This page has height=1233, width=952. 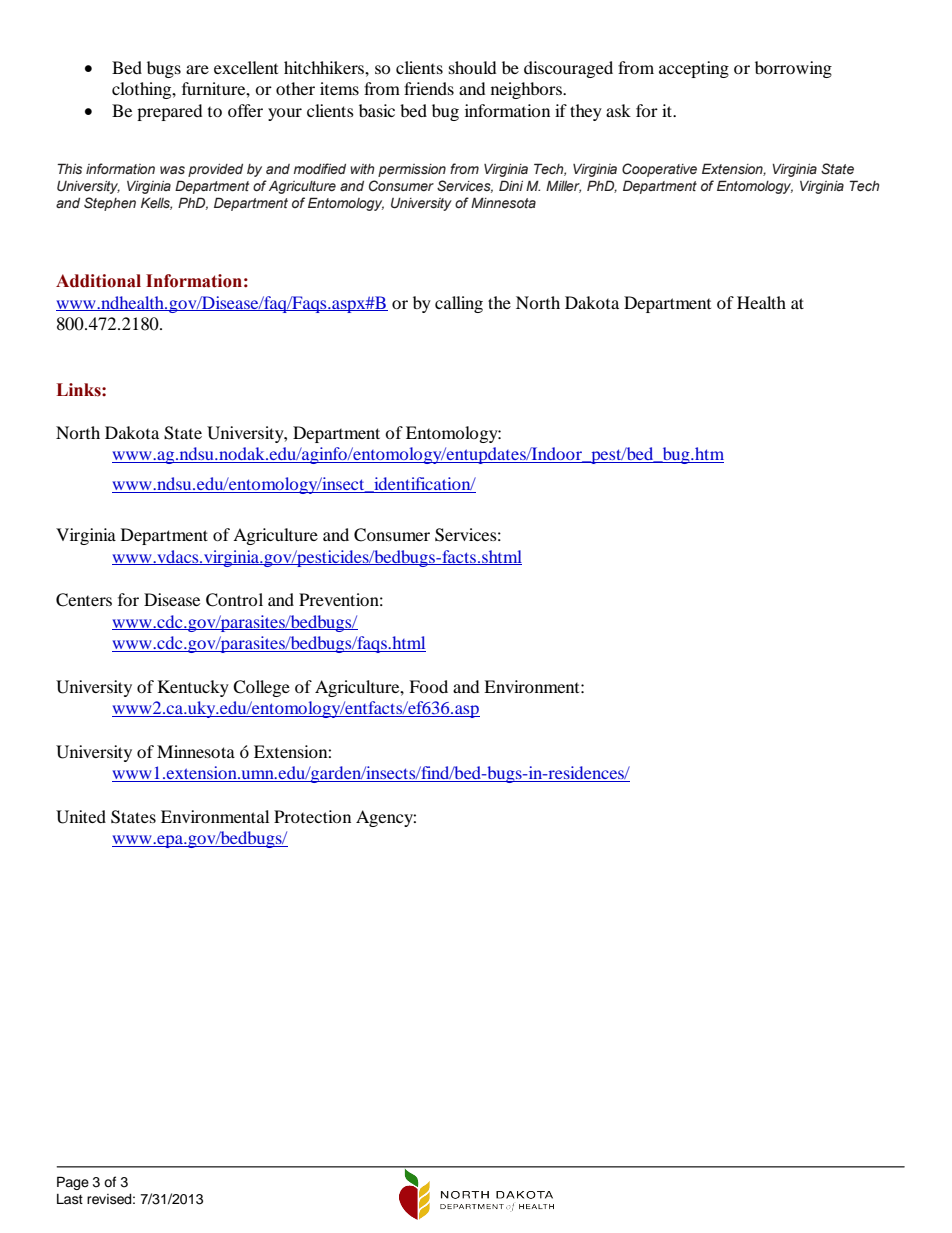 What do you see at coordinates (459, 304) in the page?
I see `calling` at bounding box center [459, 304].
